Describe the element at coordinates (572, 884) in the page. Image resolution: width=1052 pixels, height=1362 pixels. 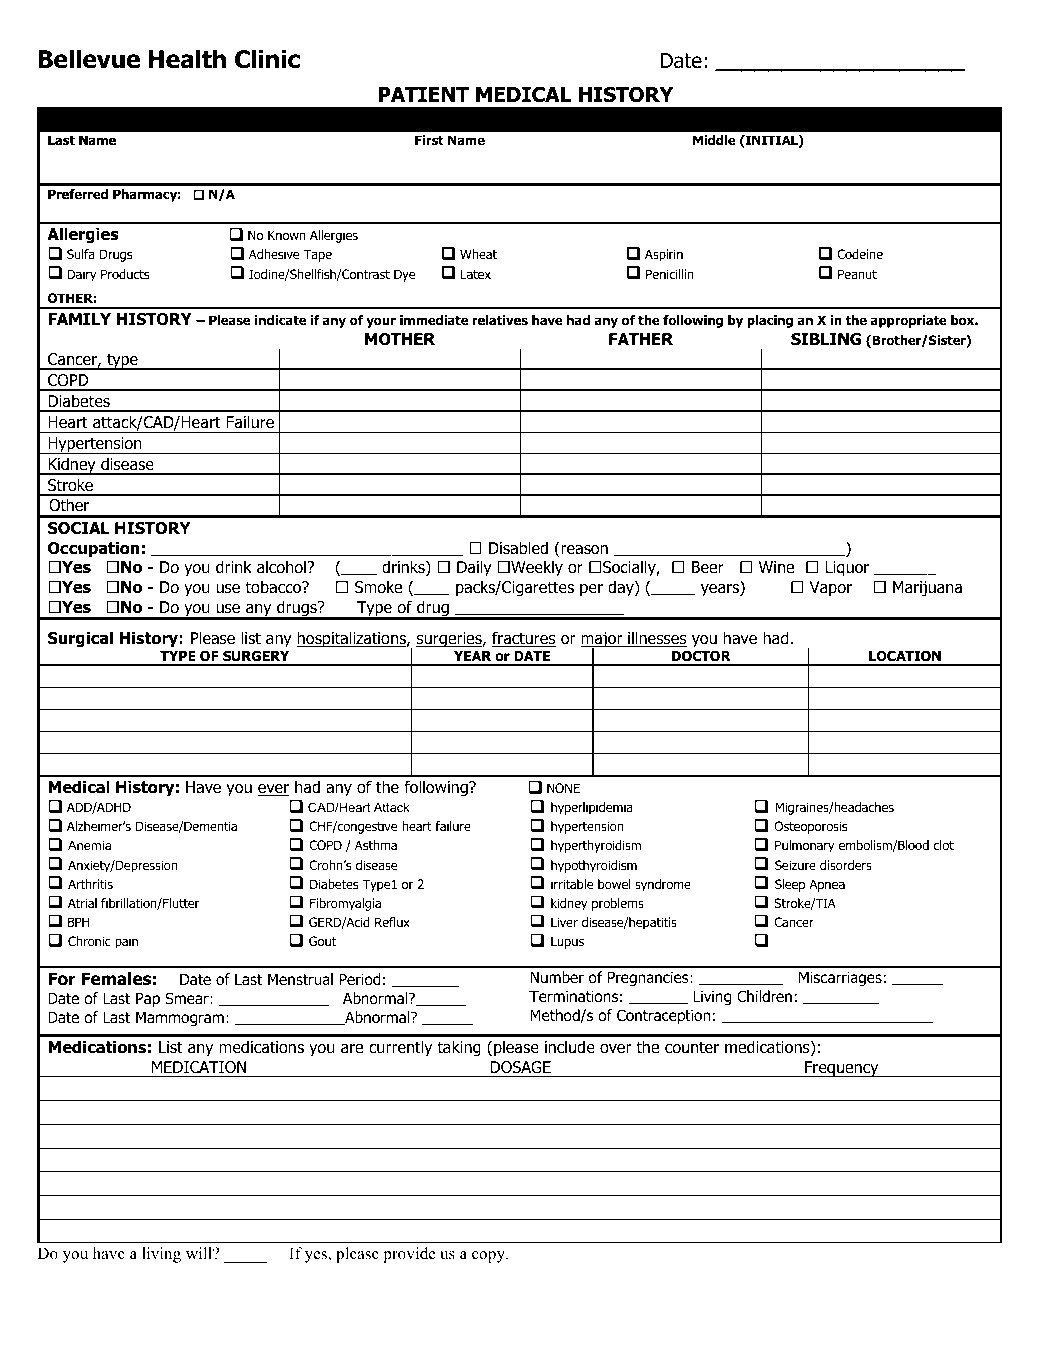
I see `irritable` at that location.
